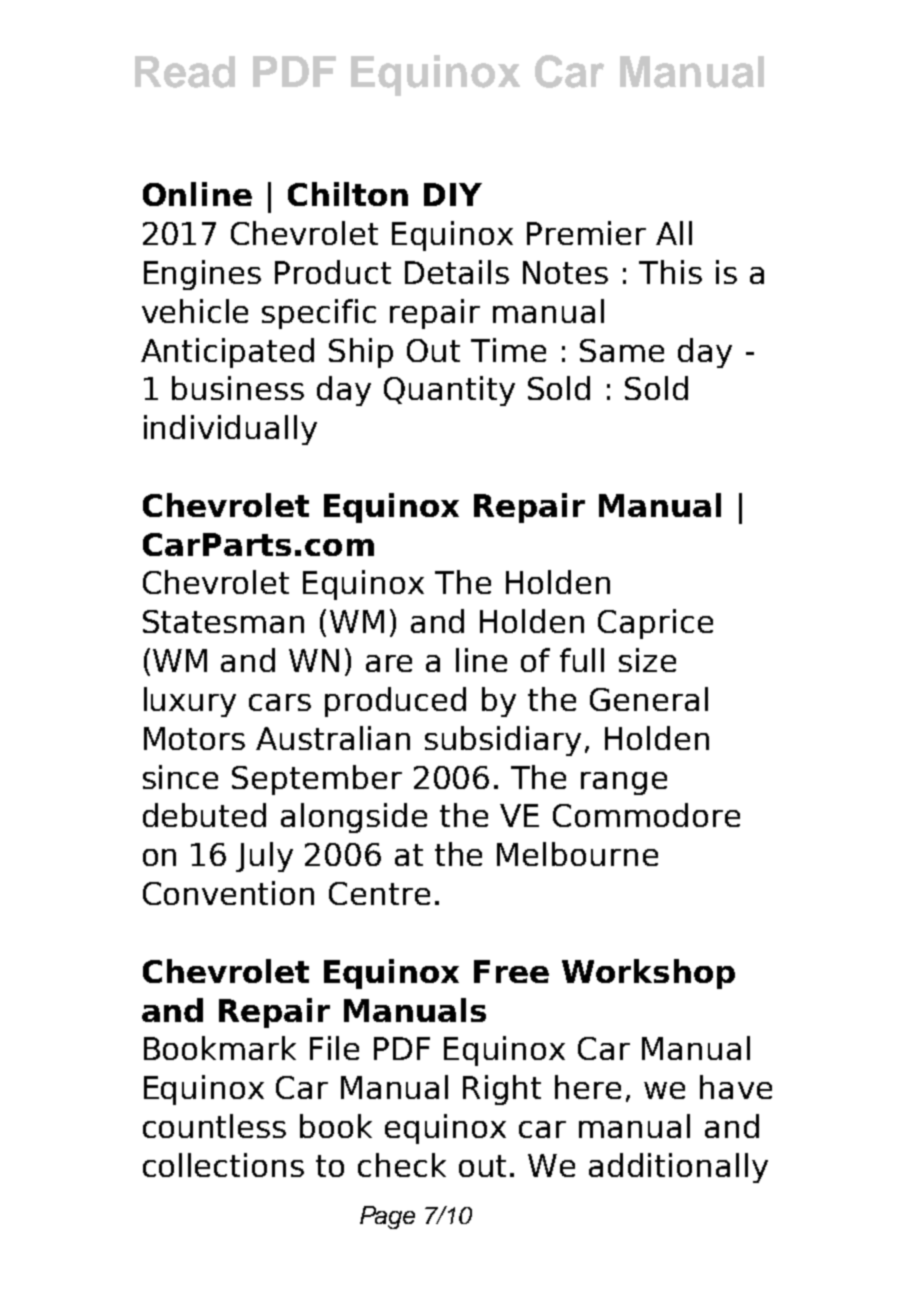 This document has width=924, height=1303. What do you see at coordinates (453, 194) in the document?
I see `DIY` at bounding box center [453, 194].
